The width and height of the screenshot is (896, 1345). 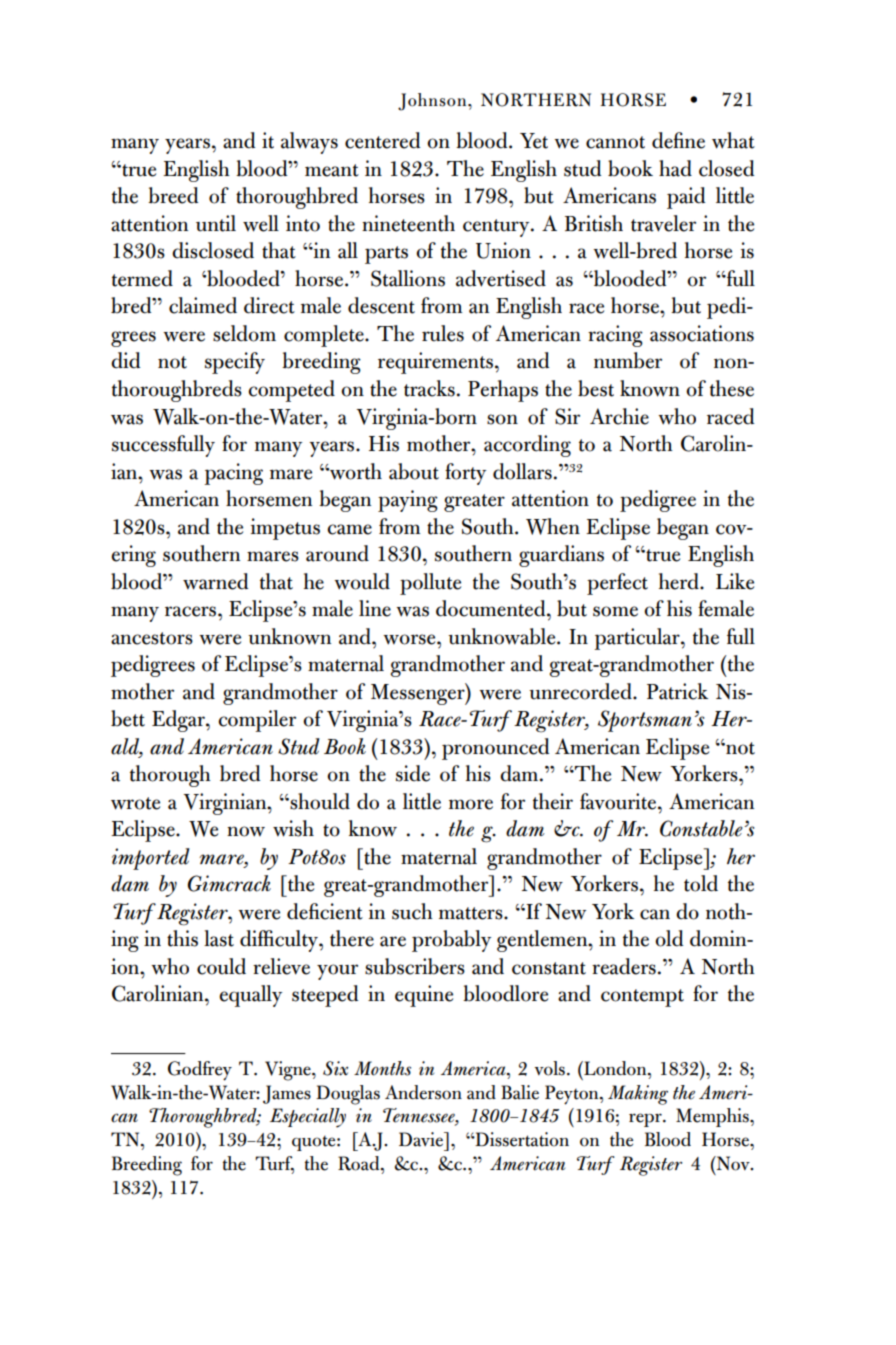 What do you see at coordinates (410, 639) in the screenshot?
I see `worse` at bounding box center [410, 639].
